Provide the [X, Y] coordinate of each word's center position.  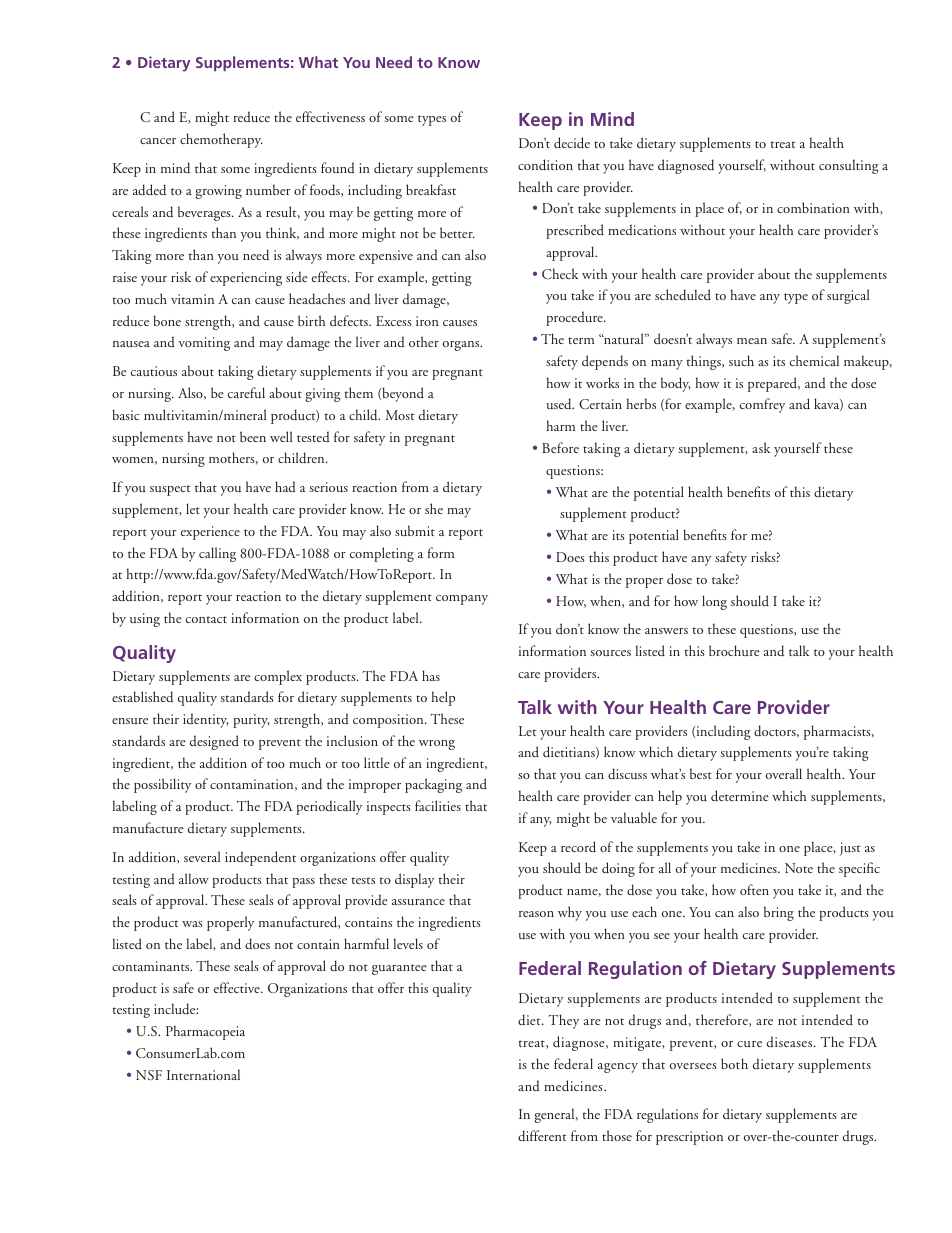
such [741, 360]
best [701, 773]
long [714, 602]
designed [214, 742]
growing [218, 192]
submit [415, 531]
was [192, 924]
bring [779, 913]
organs [462, 346]
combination [813, 207]
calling [217, 554]
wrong [437, 745]
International [203, 1074]
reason [536, 914]
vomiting [204, 344]
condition [545, 165]
